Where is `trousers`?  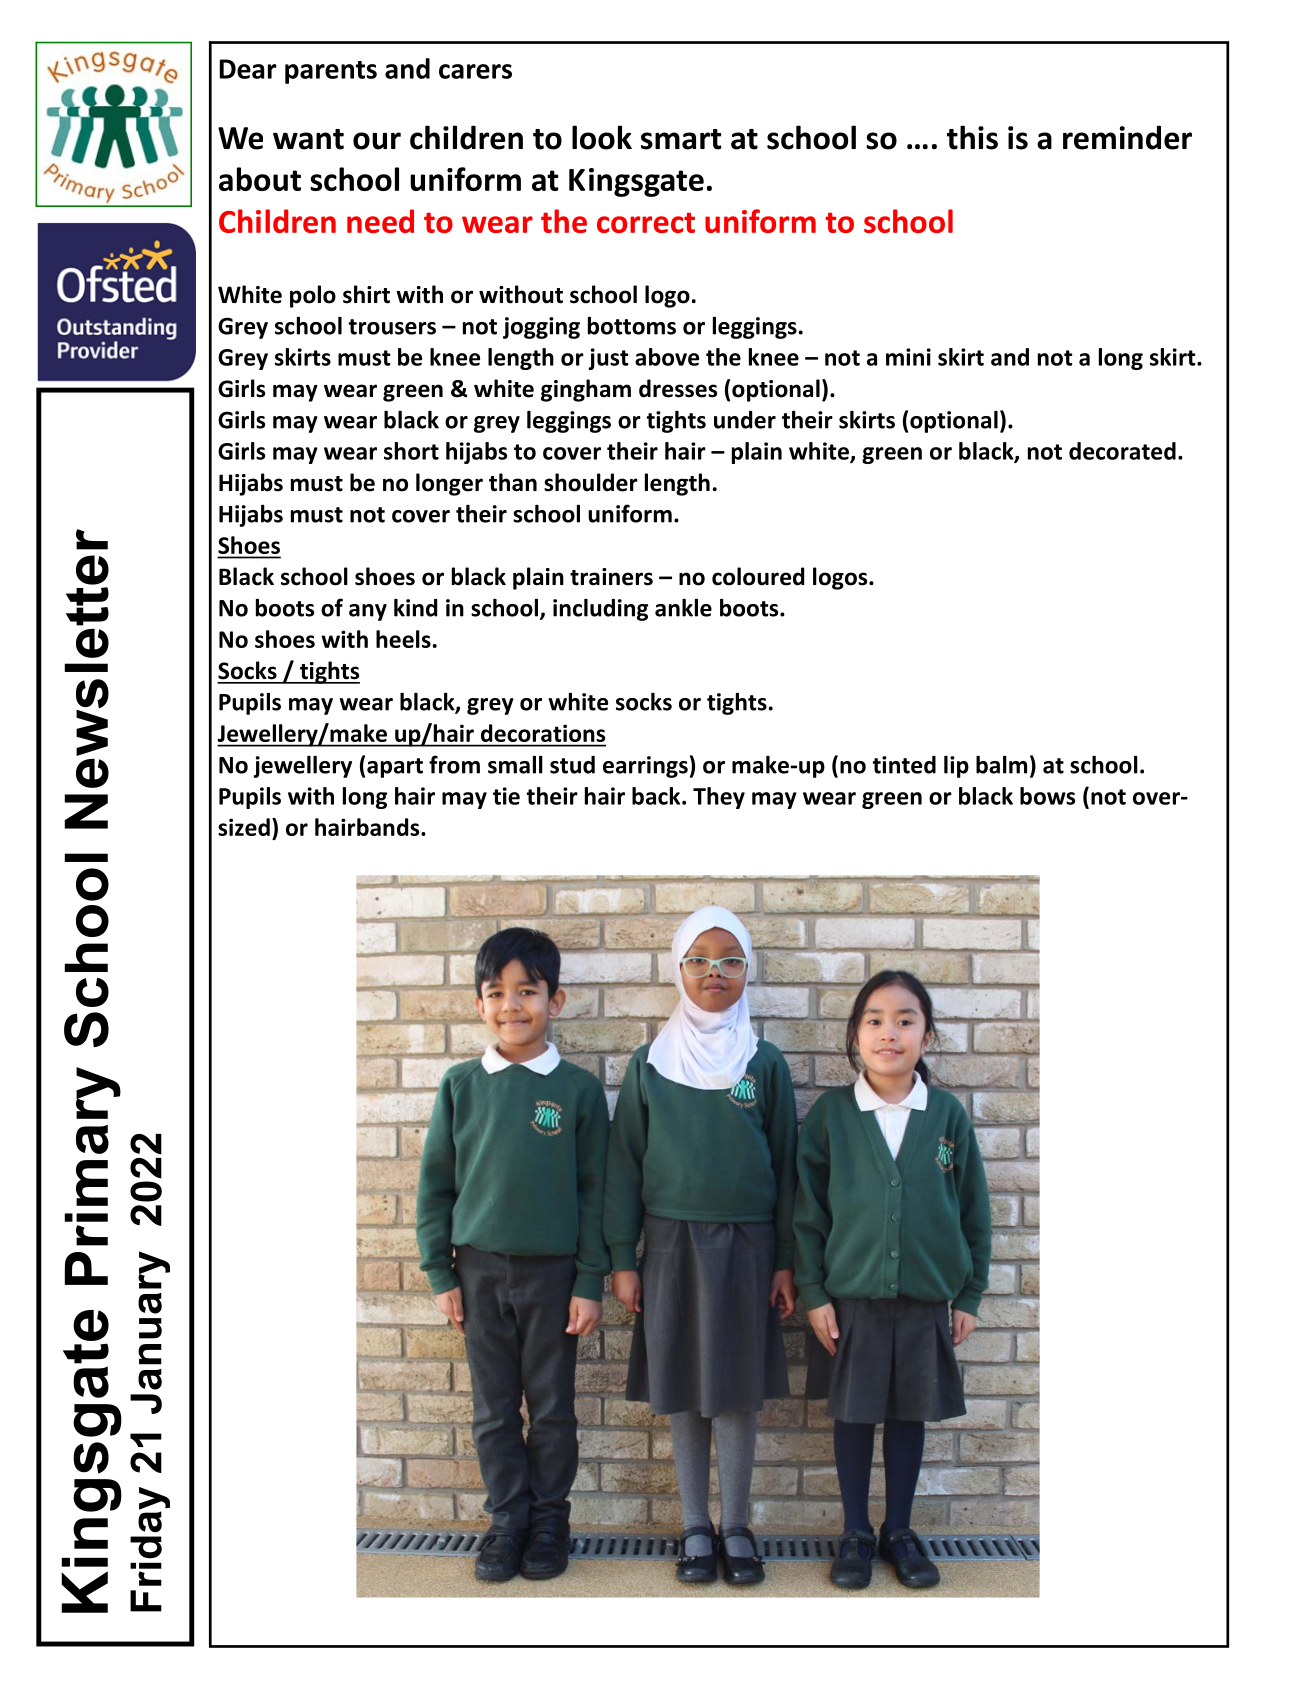 trousers is located at coordinates (392, 327).
